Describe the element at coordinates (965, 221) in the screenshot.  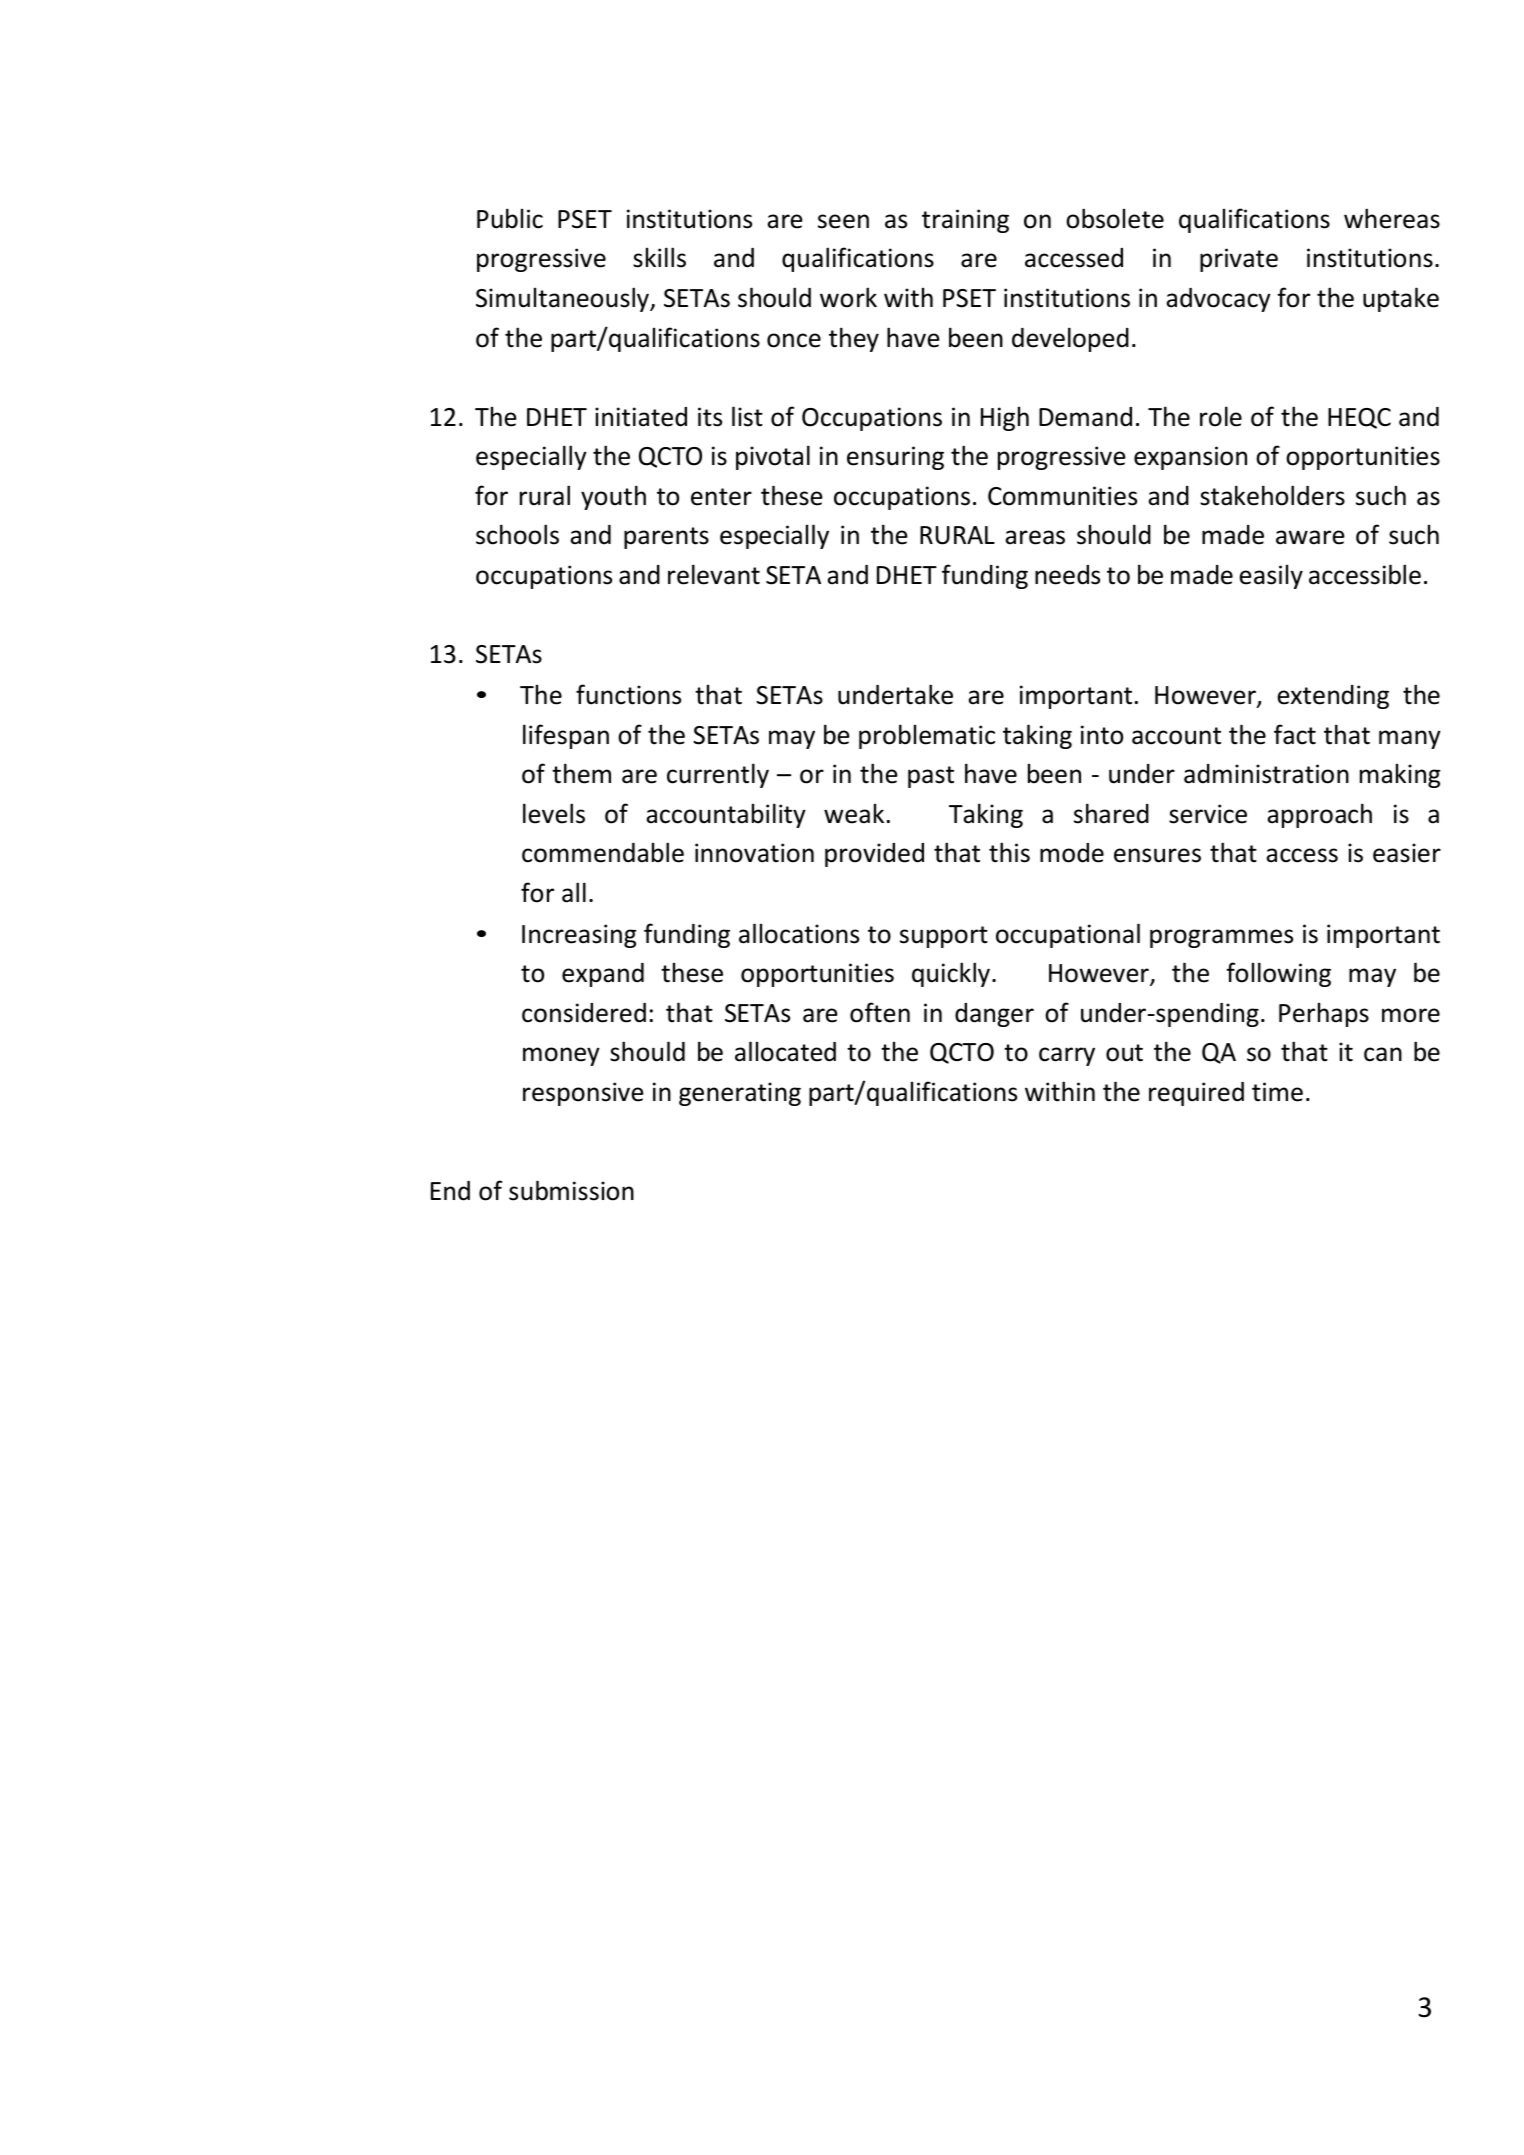
I see `training` at that location.
